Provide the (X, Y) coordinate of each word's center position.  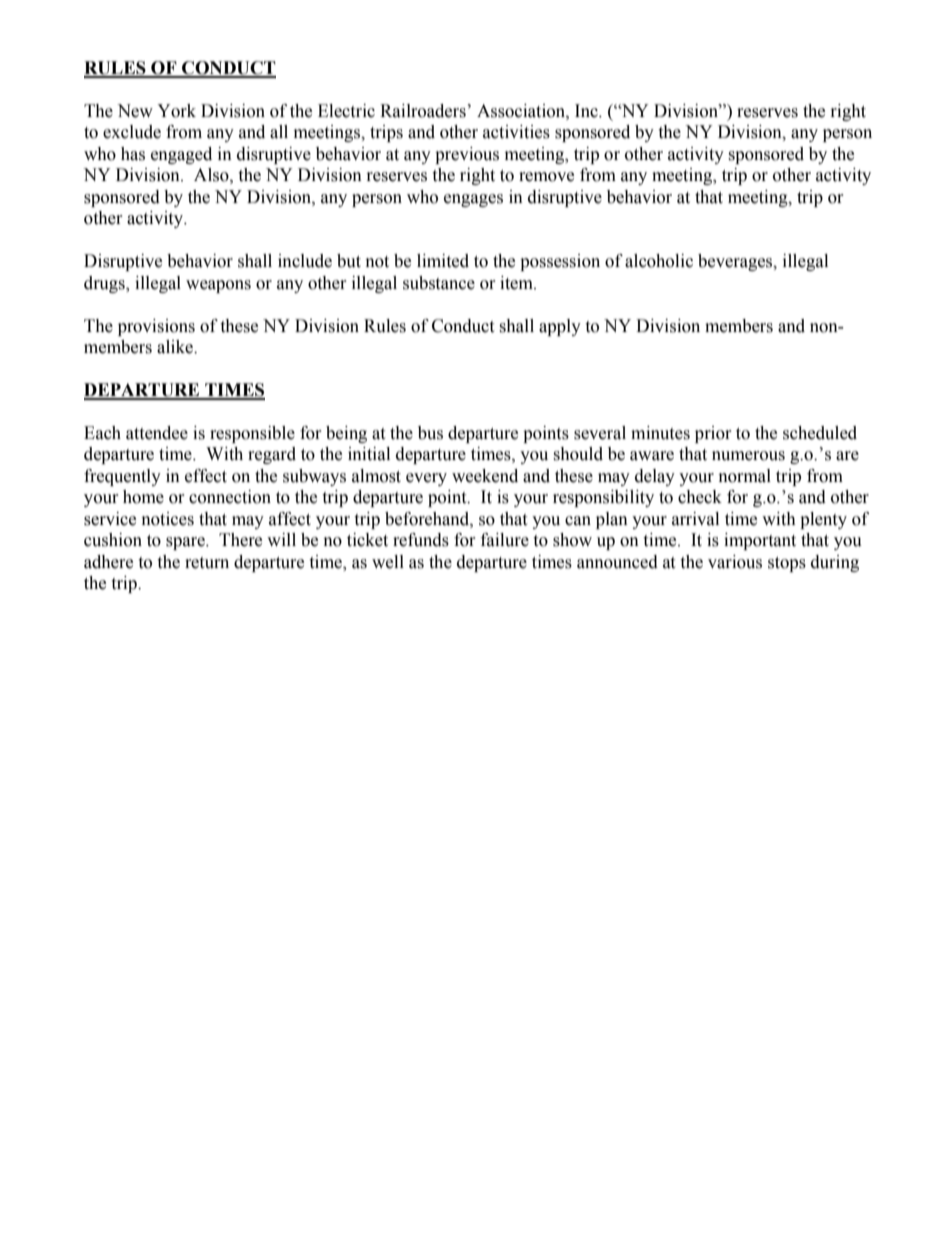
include (305, 261)
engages (473, 200)
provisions (156, 327)
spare (186, 543)
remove (546, 177)
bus (430, 433)
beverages (736, 262)
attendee (157, 433)
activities (516, 132)
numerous (748, 456)
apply (560, 327)
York (176, 111)
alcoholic (659, 261)
